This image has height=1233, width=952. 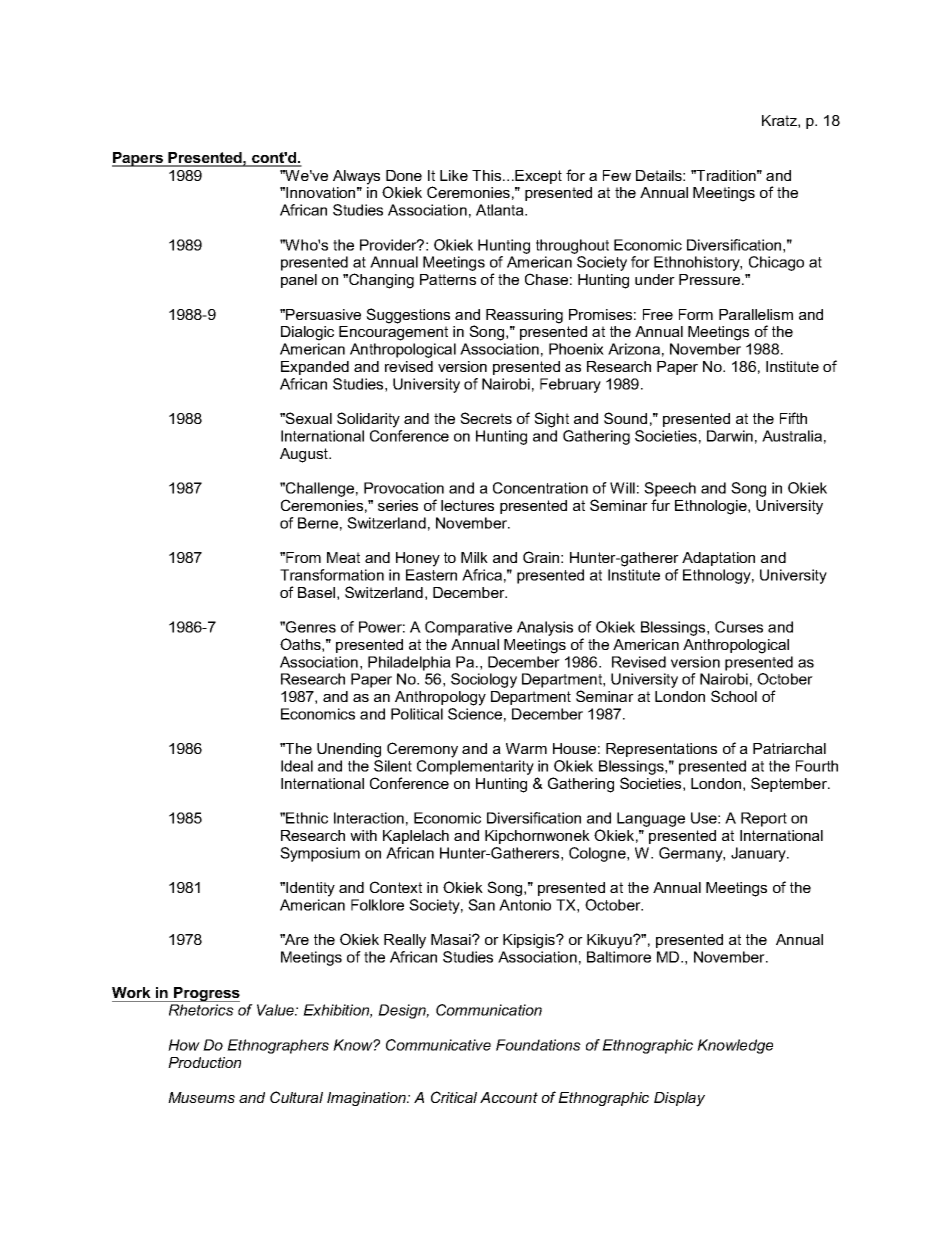 I want to click on Atlanta, so click(x=501, y=210).
